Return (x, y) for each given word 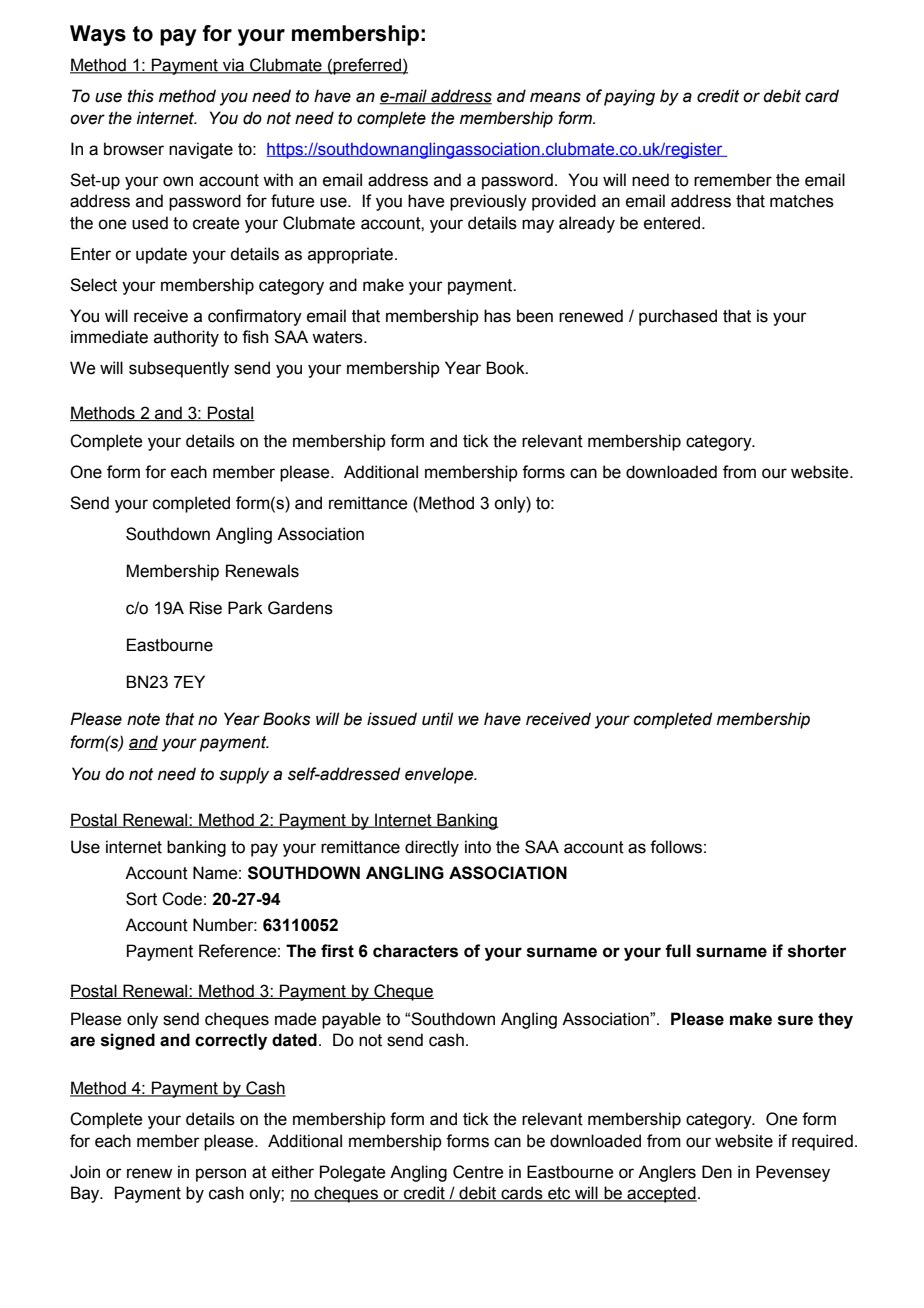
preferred (367, 66)
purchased (678, 317)
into (478, 847)
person (221, 1175)
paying (629, 97)
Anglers (667, 1173)
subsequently (179, 369)
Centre (478, 1172)
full (678, 951)
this (141, 96)
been (535, 316)
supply (244, 775)
